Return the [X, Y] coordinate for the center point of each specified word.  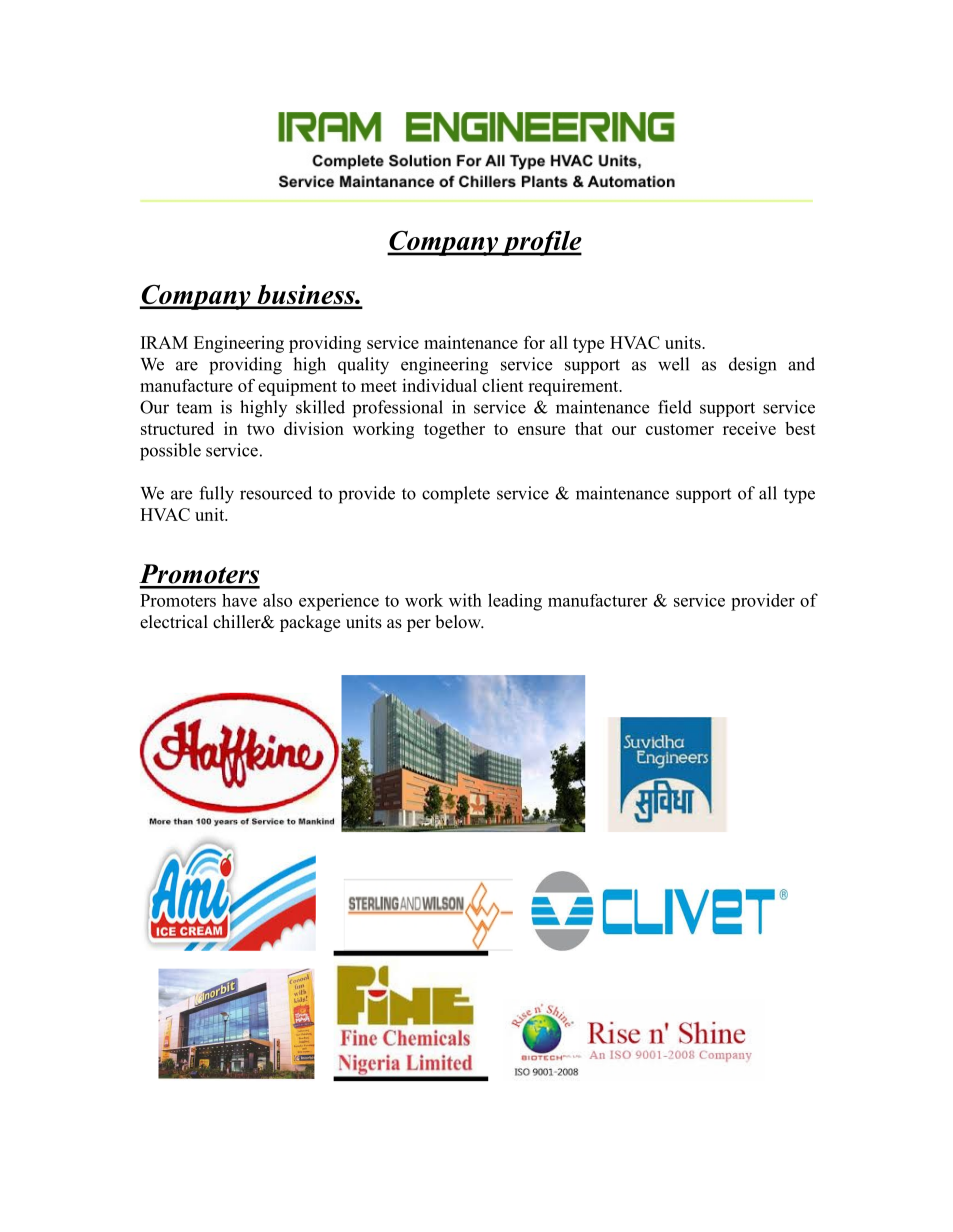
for [534, 342]
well [673, 364]
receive [749, 428]
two [260, 429]
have [239, 600]
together [454, 430]
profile [540, 243]
